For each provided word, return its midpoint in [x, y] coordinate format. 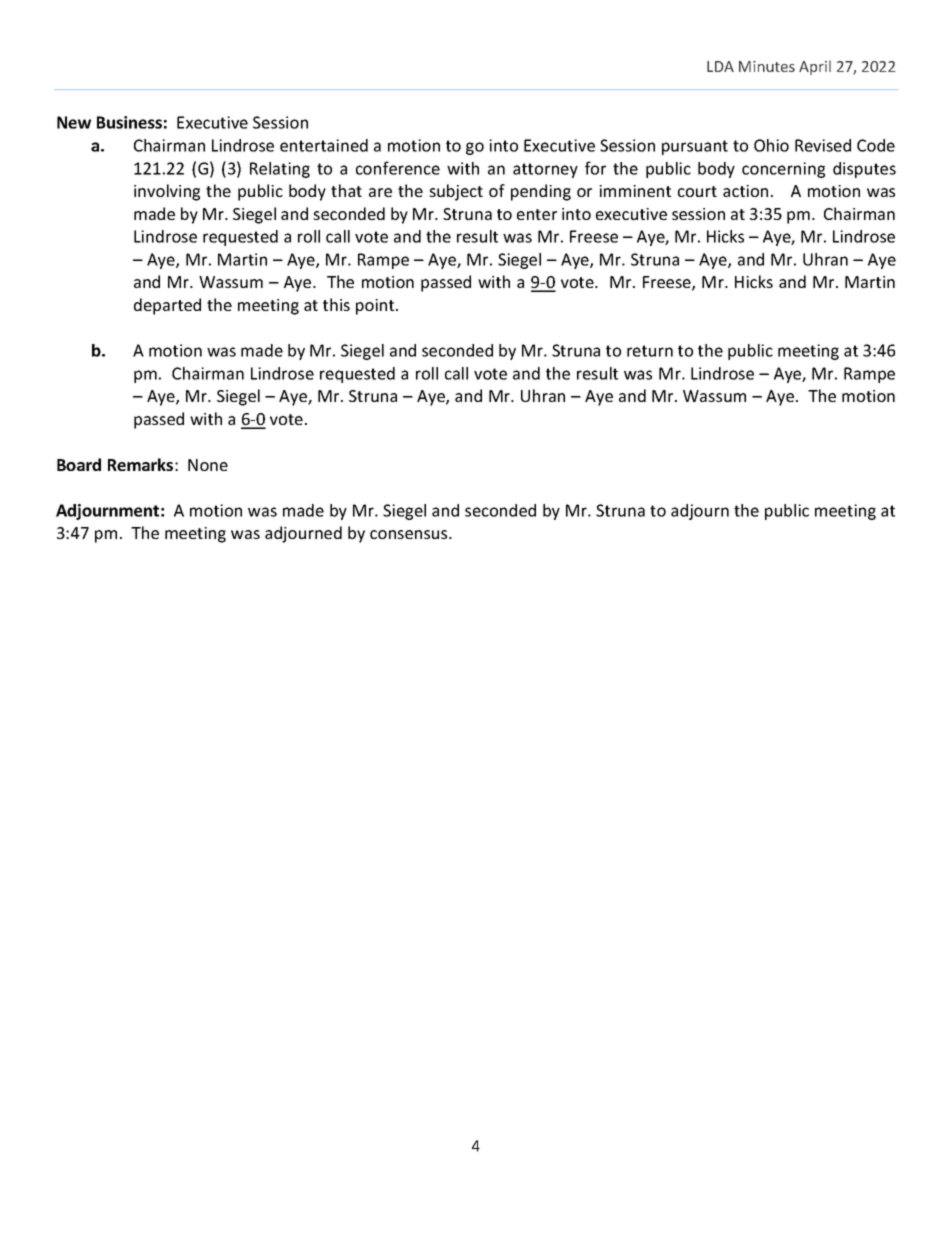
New [74, 122]
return [650, 351]
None [208, 465]
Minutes [767, 66]
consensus [410, 534]
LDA [720, 66]
